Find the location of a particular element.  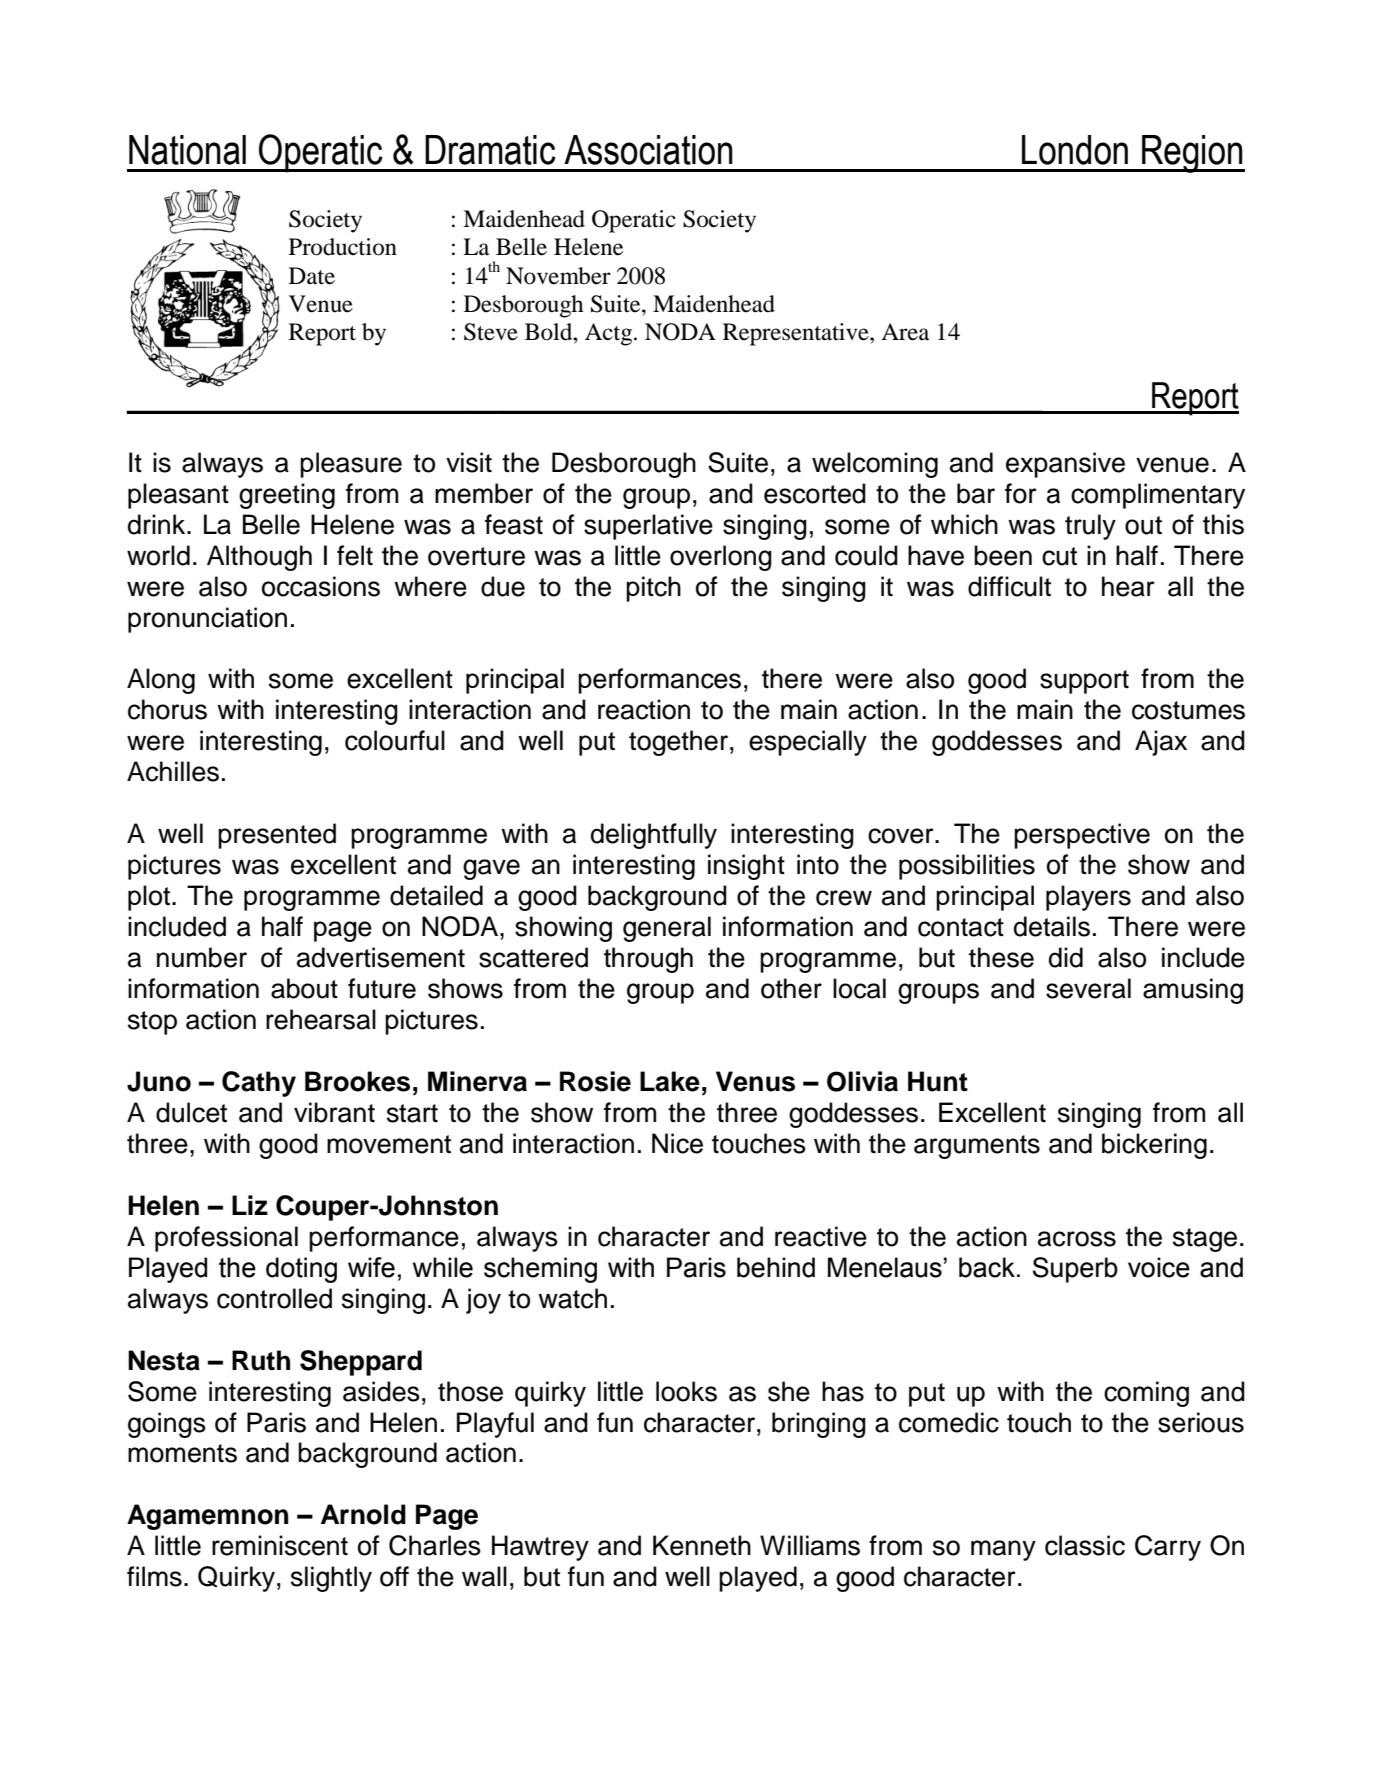

doting is located at coordinates (301, 1270).
